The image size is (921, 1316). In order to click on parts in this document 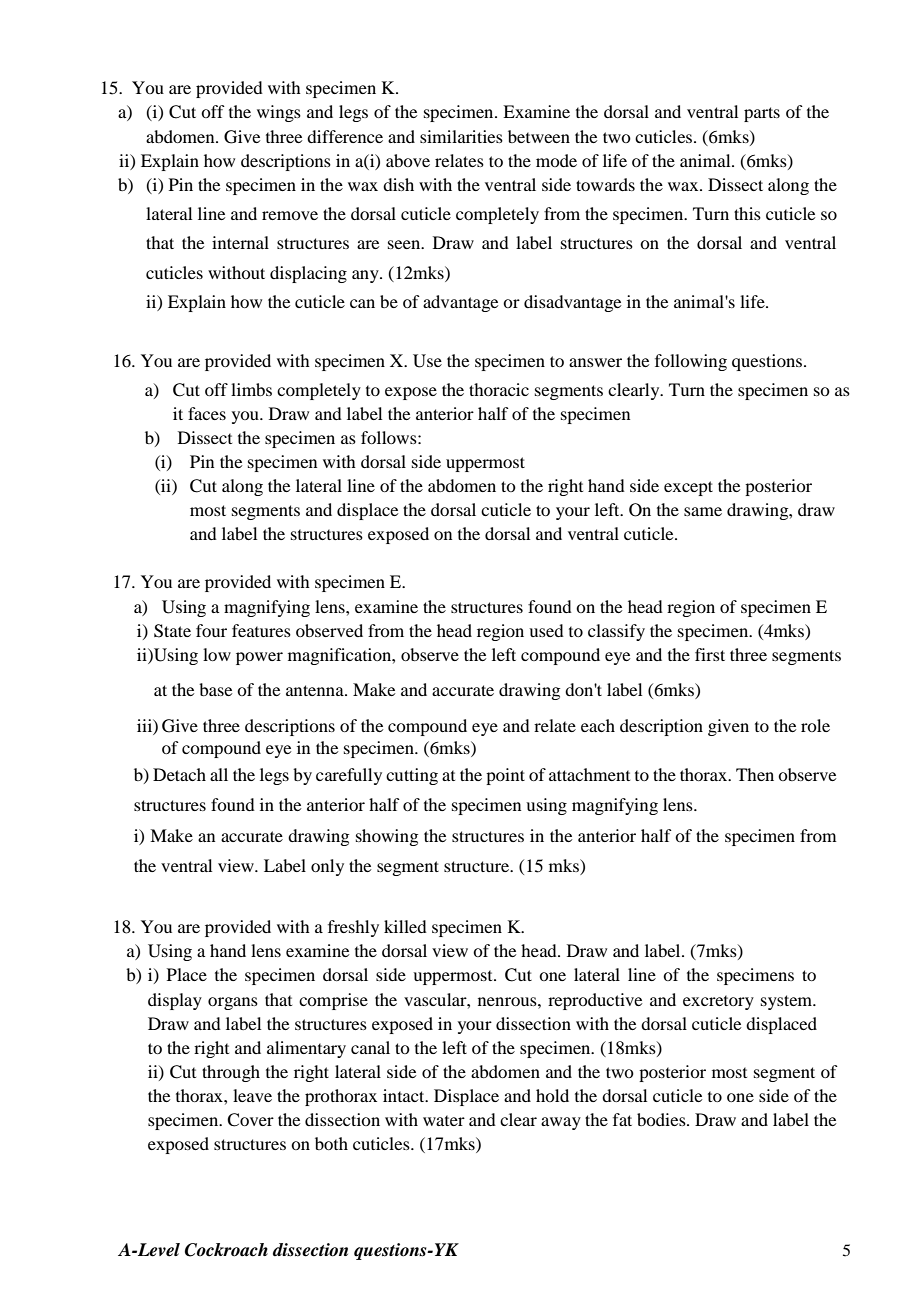, I will do `click(762, 114)`.
